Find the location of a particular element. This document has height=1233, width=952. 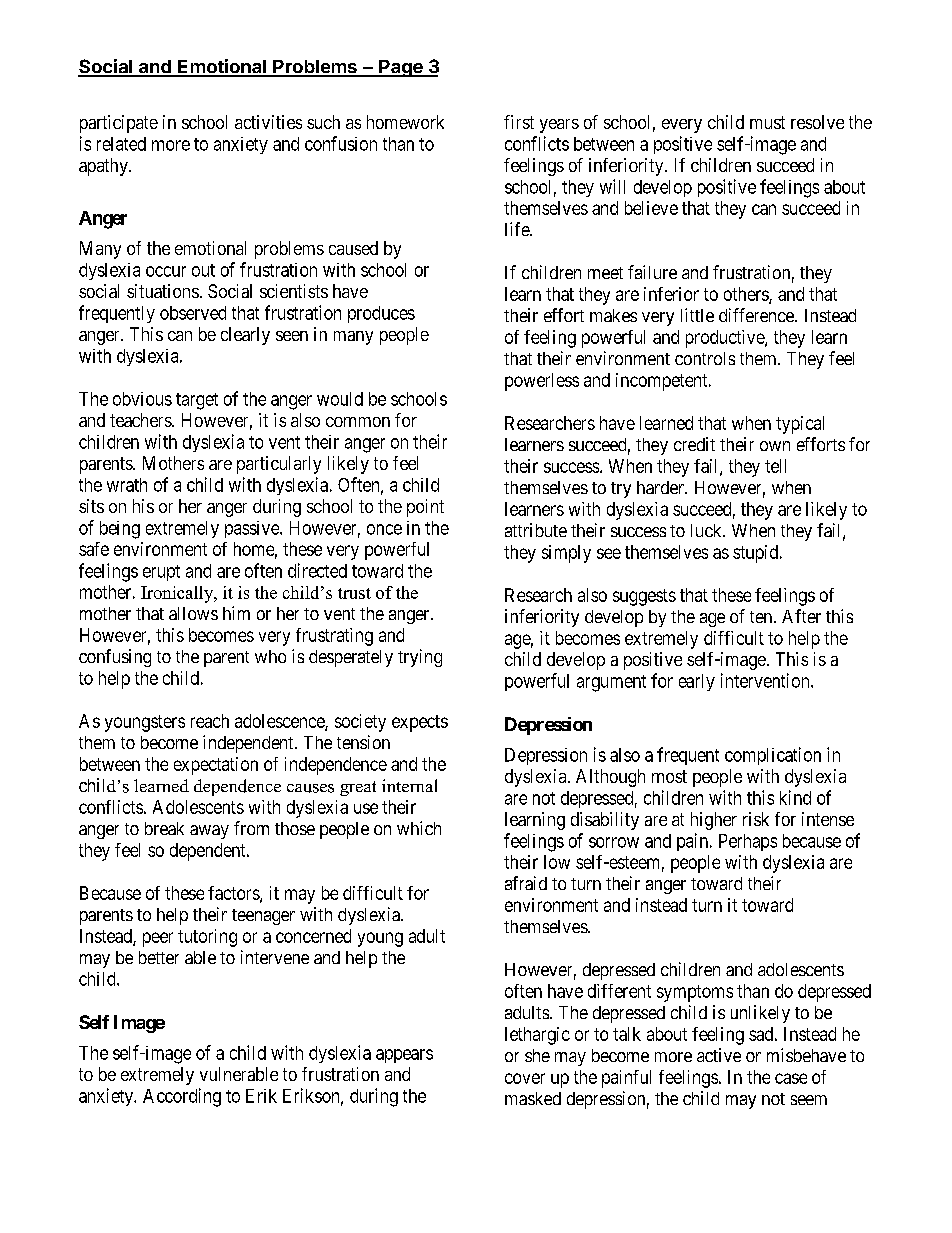

expectation is located at coordinates (216, 766).
